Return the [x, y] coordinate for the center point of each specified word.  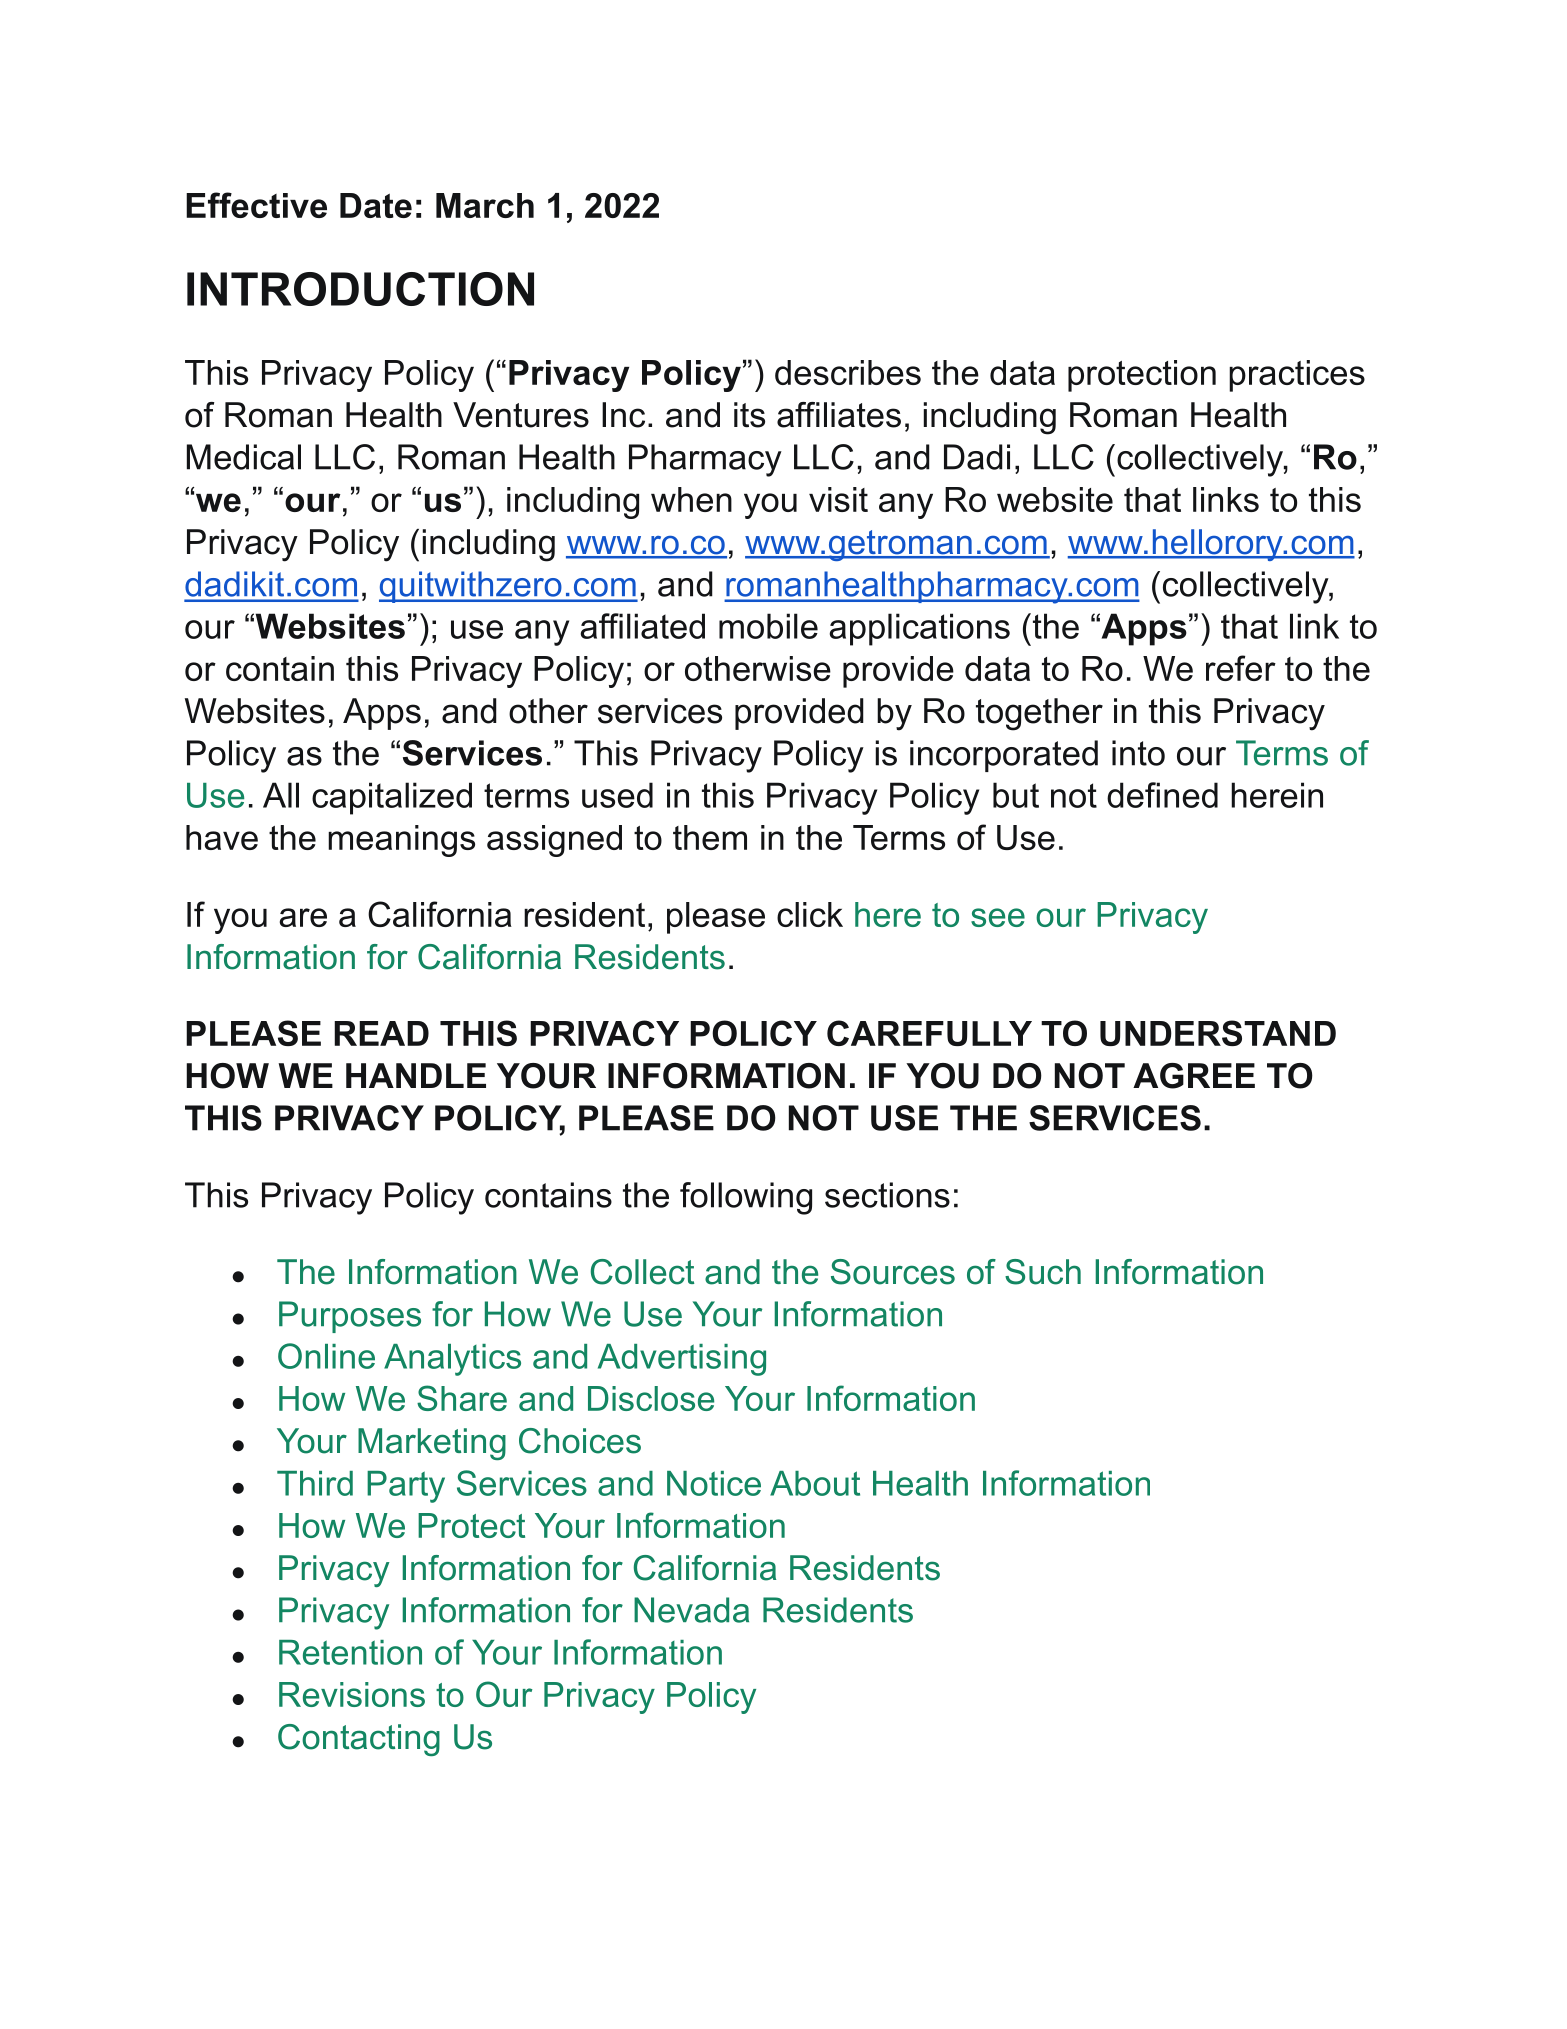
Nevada [691, 1610]
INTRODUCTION [360, 289]
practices [1297, 376]
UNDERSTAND [1218, 1033]
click [810, 914]
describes [848, 372]
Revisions [352, 1694]
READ [381, 1033]
